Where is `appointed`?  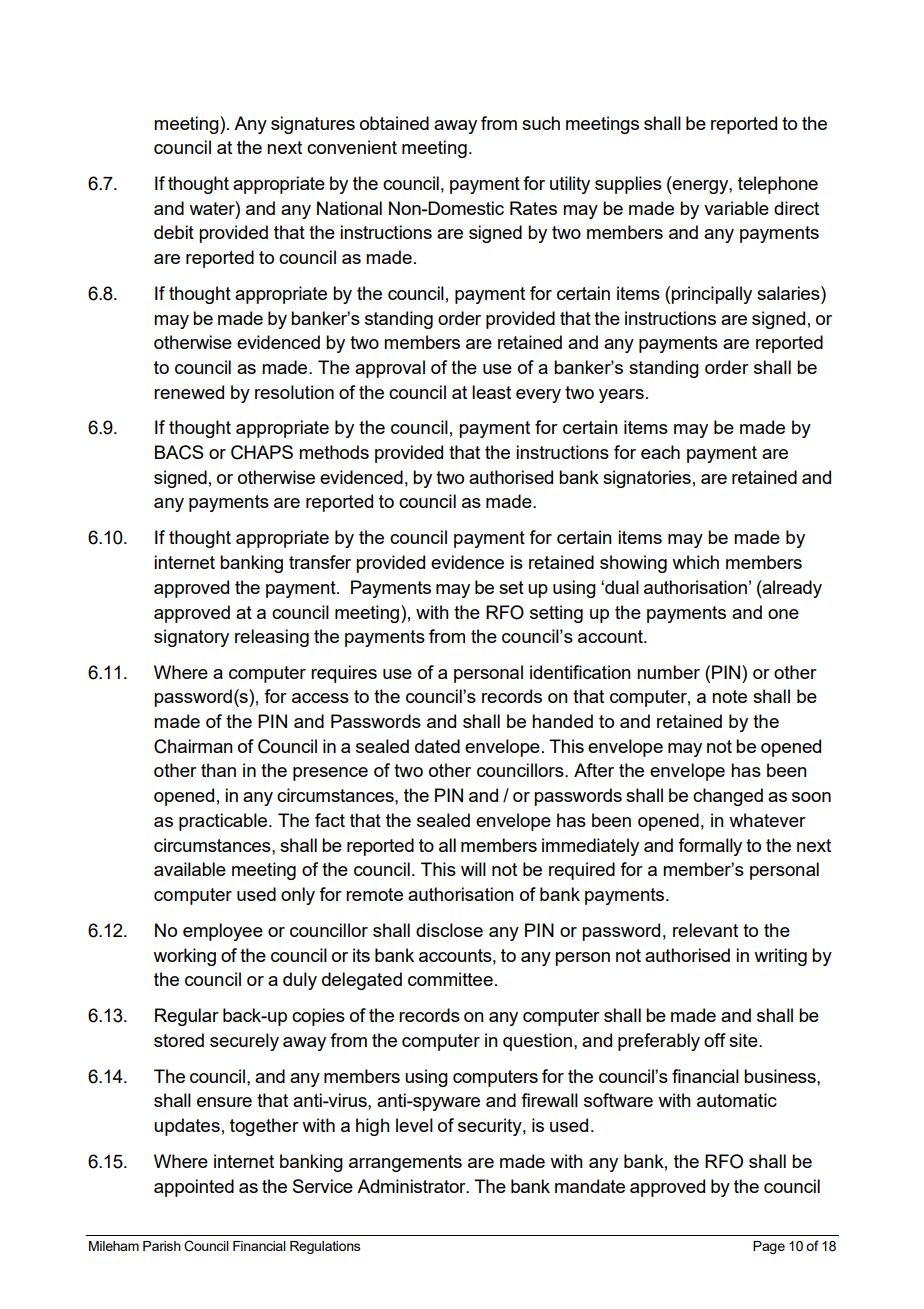 appointed is located at coordinates (194, 1188).
